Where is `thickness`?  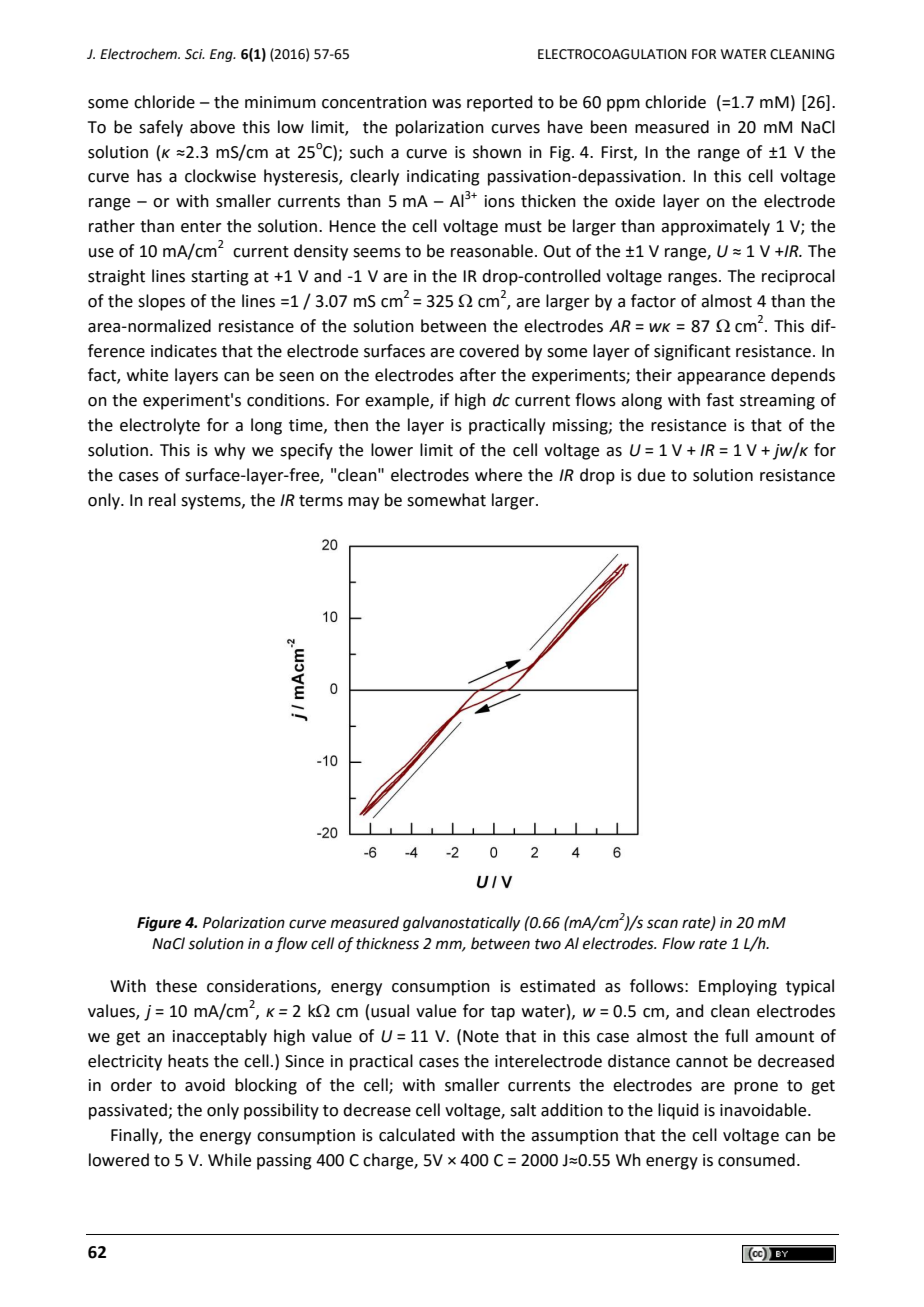 thickness is located at coordinates (387, 943).
